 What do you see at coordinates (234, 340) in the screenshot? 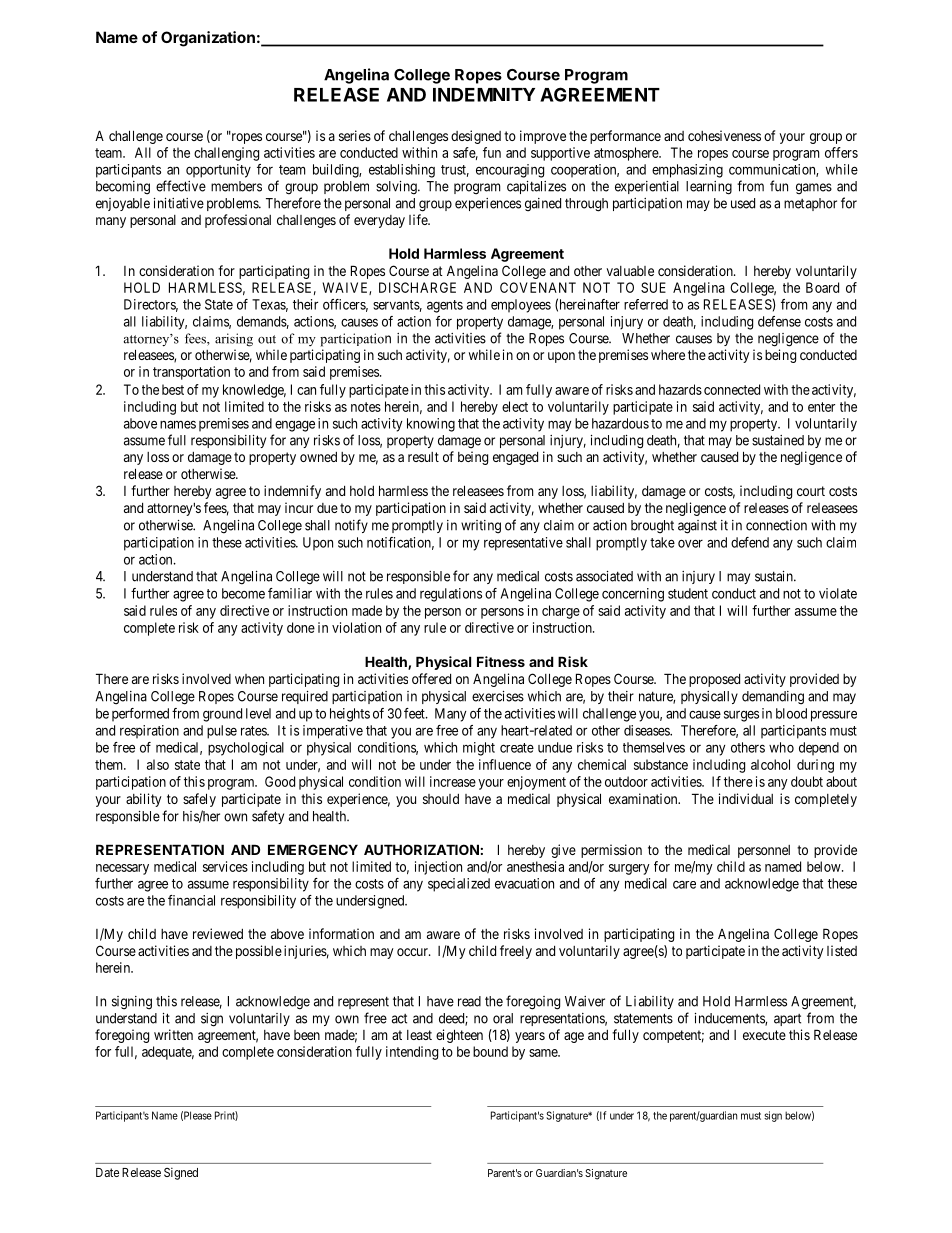
I see `arising` at bounding box center [234, 340].
